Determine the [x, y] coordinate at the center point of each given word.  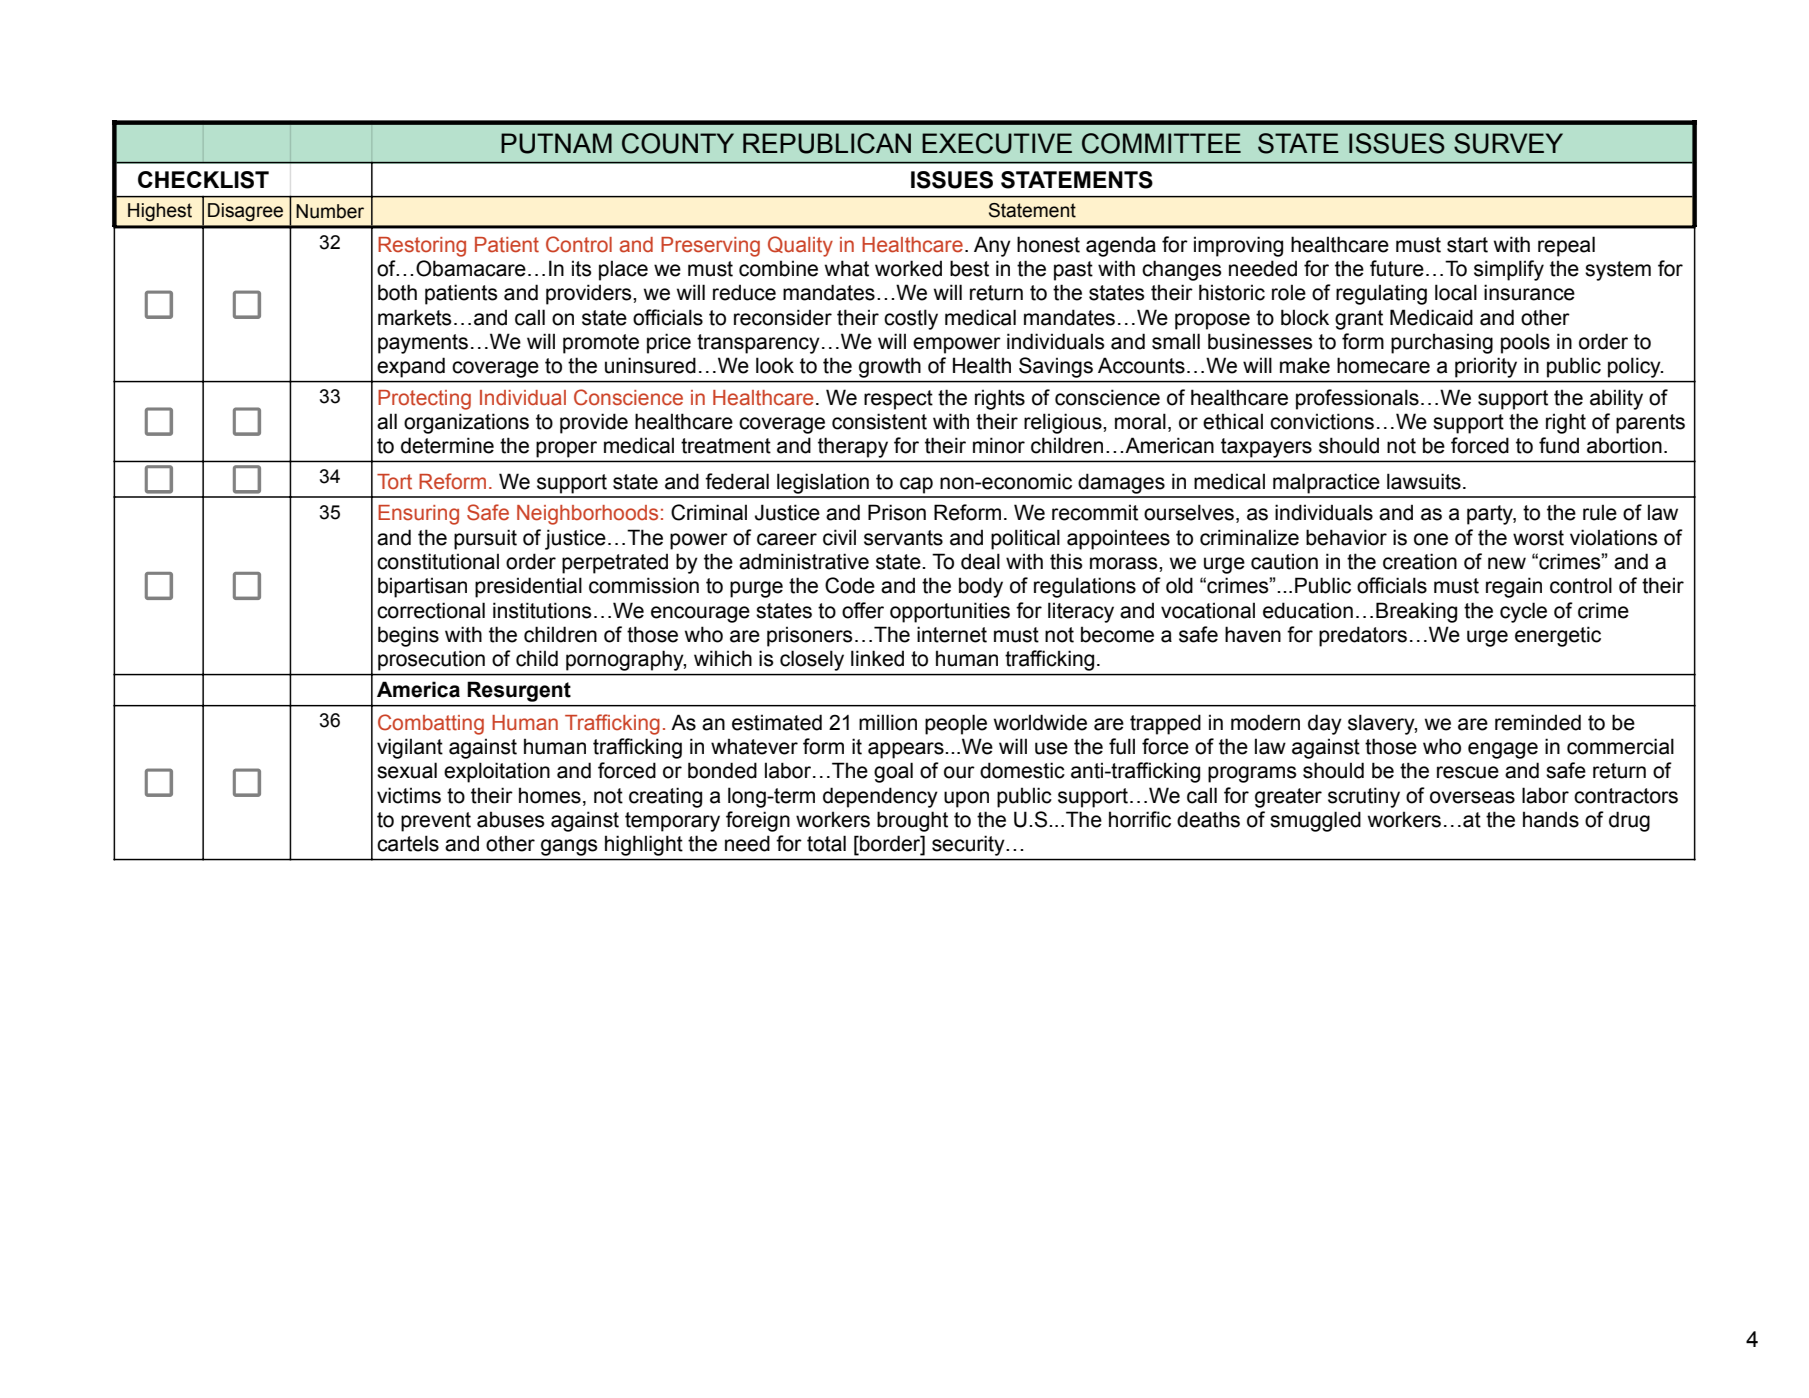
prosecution [431, 661]
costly [911, 319]
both [397, 292]
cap [916, 485]
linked [877, 658]
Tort [394, 482]
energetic [1558, 636]
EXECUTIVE [997, 143]
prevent [436, 822]
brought [912, 821]
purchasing [1442, 343]
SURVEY [1508, 143]
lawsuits [1424, 481]
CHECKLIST [203, 180]
